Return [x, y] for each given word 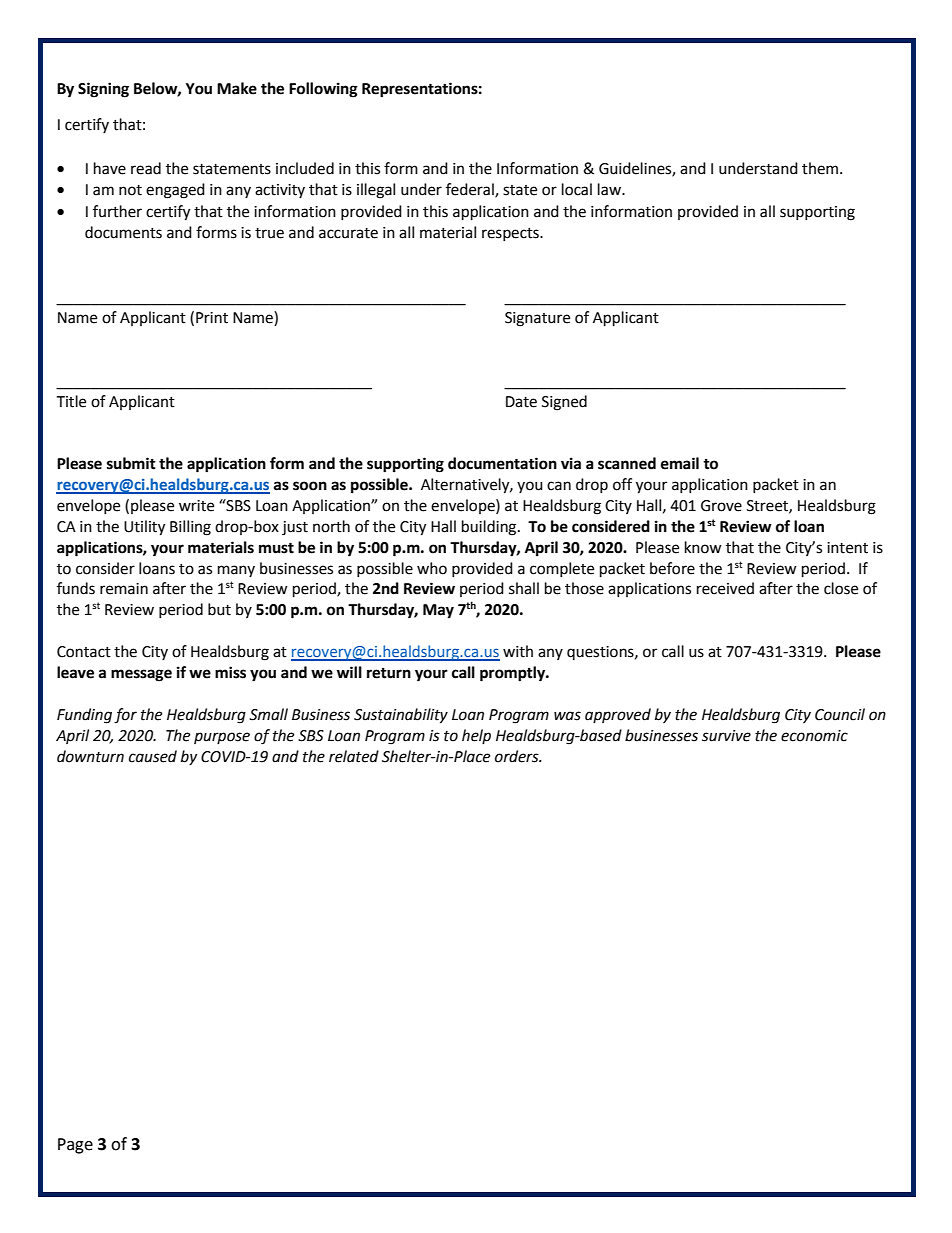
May [438, 611]
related [354, 756]
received [725, 588]
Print [212, 318]
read [146, 168]
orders [518, 756]
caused [153, 756]
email [680, 463]
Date [521, 402]
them [821, 168]
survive [726, 736]
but [219, 609]
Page [75, 1146]
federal [471, 190]
